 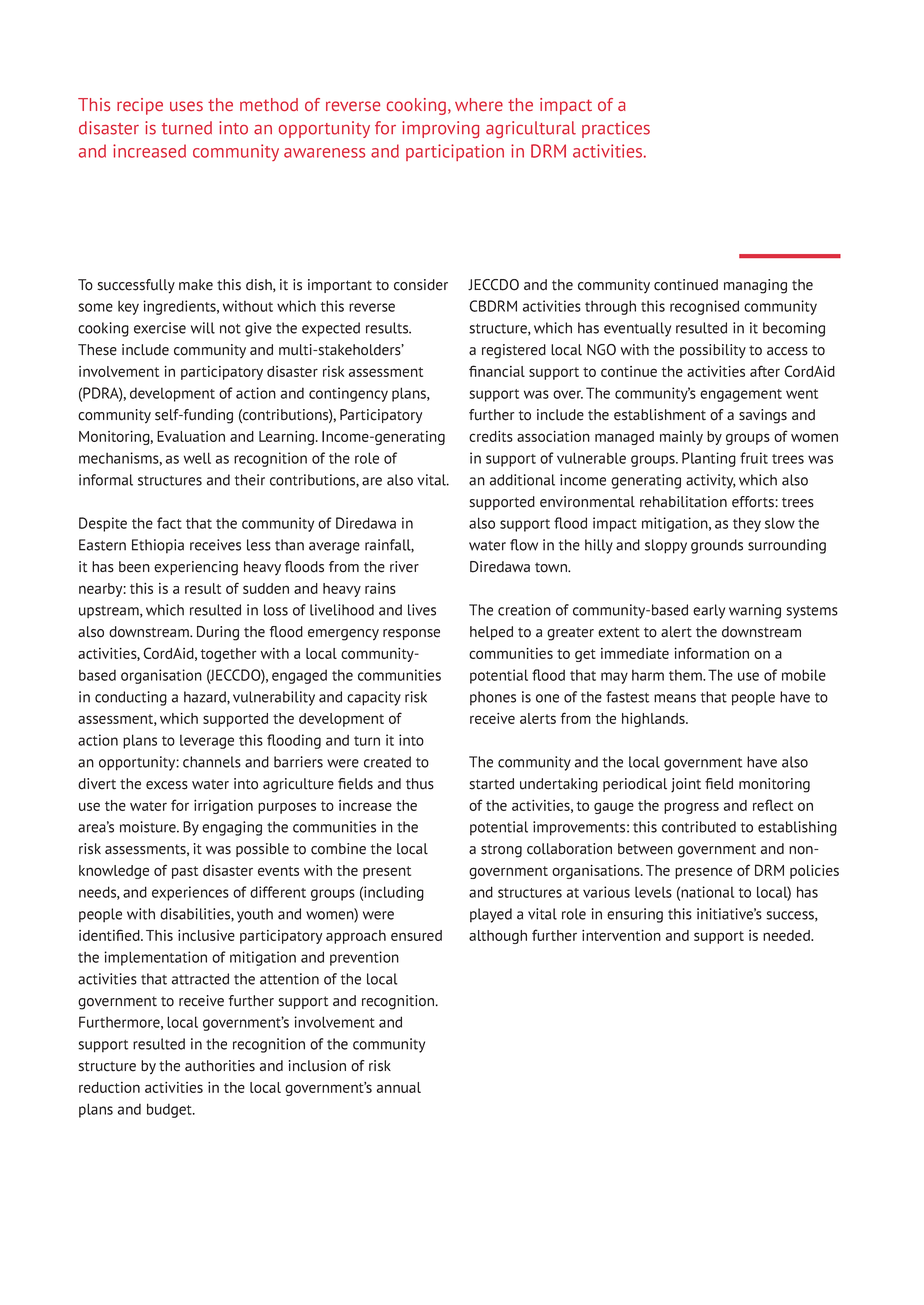 What do you see at coordinates (186, 106) in the image?
I see `uses` at bounding box center [186, 106].
